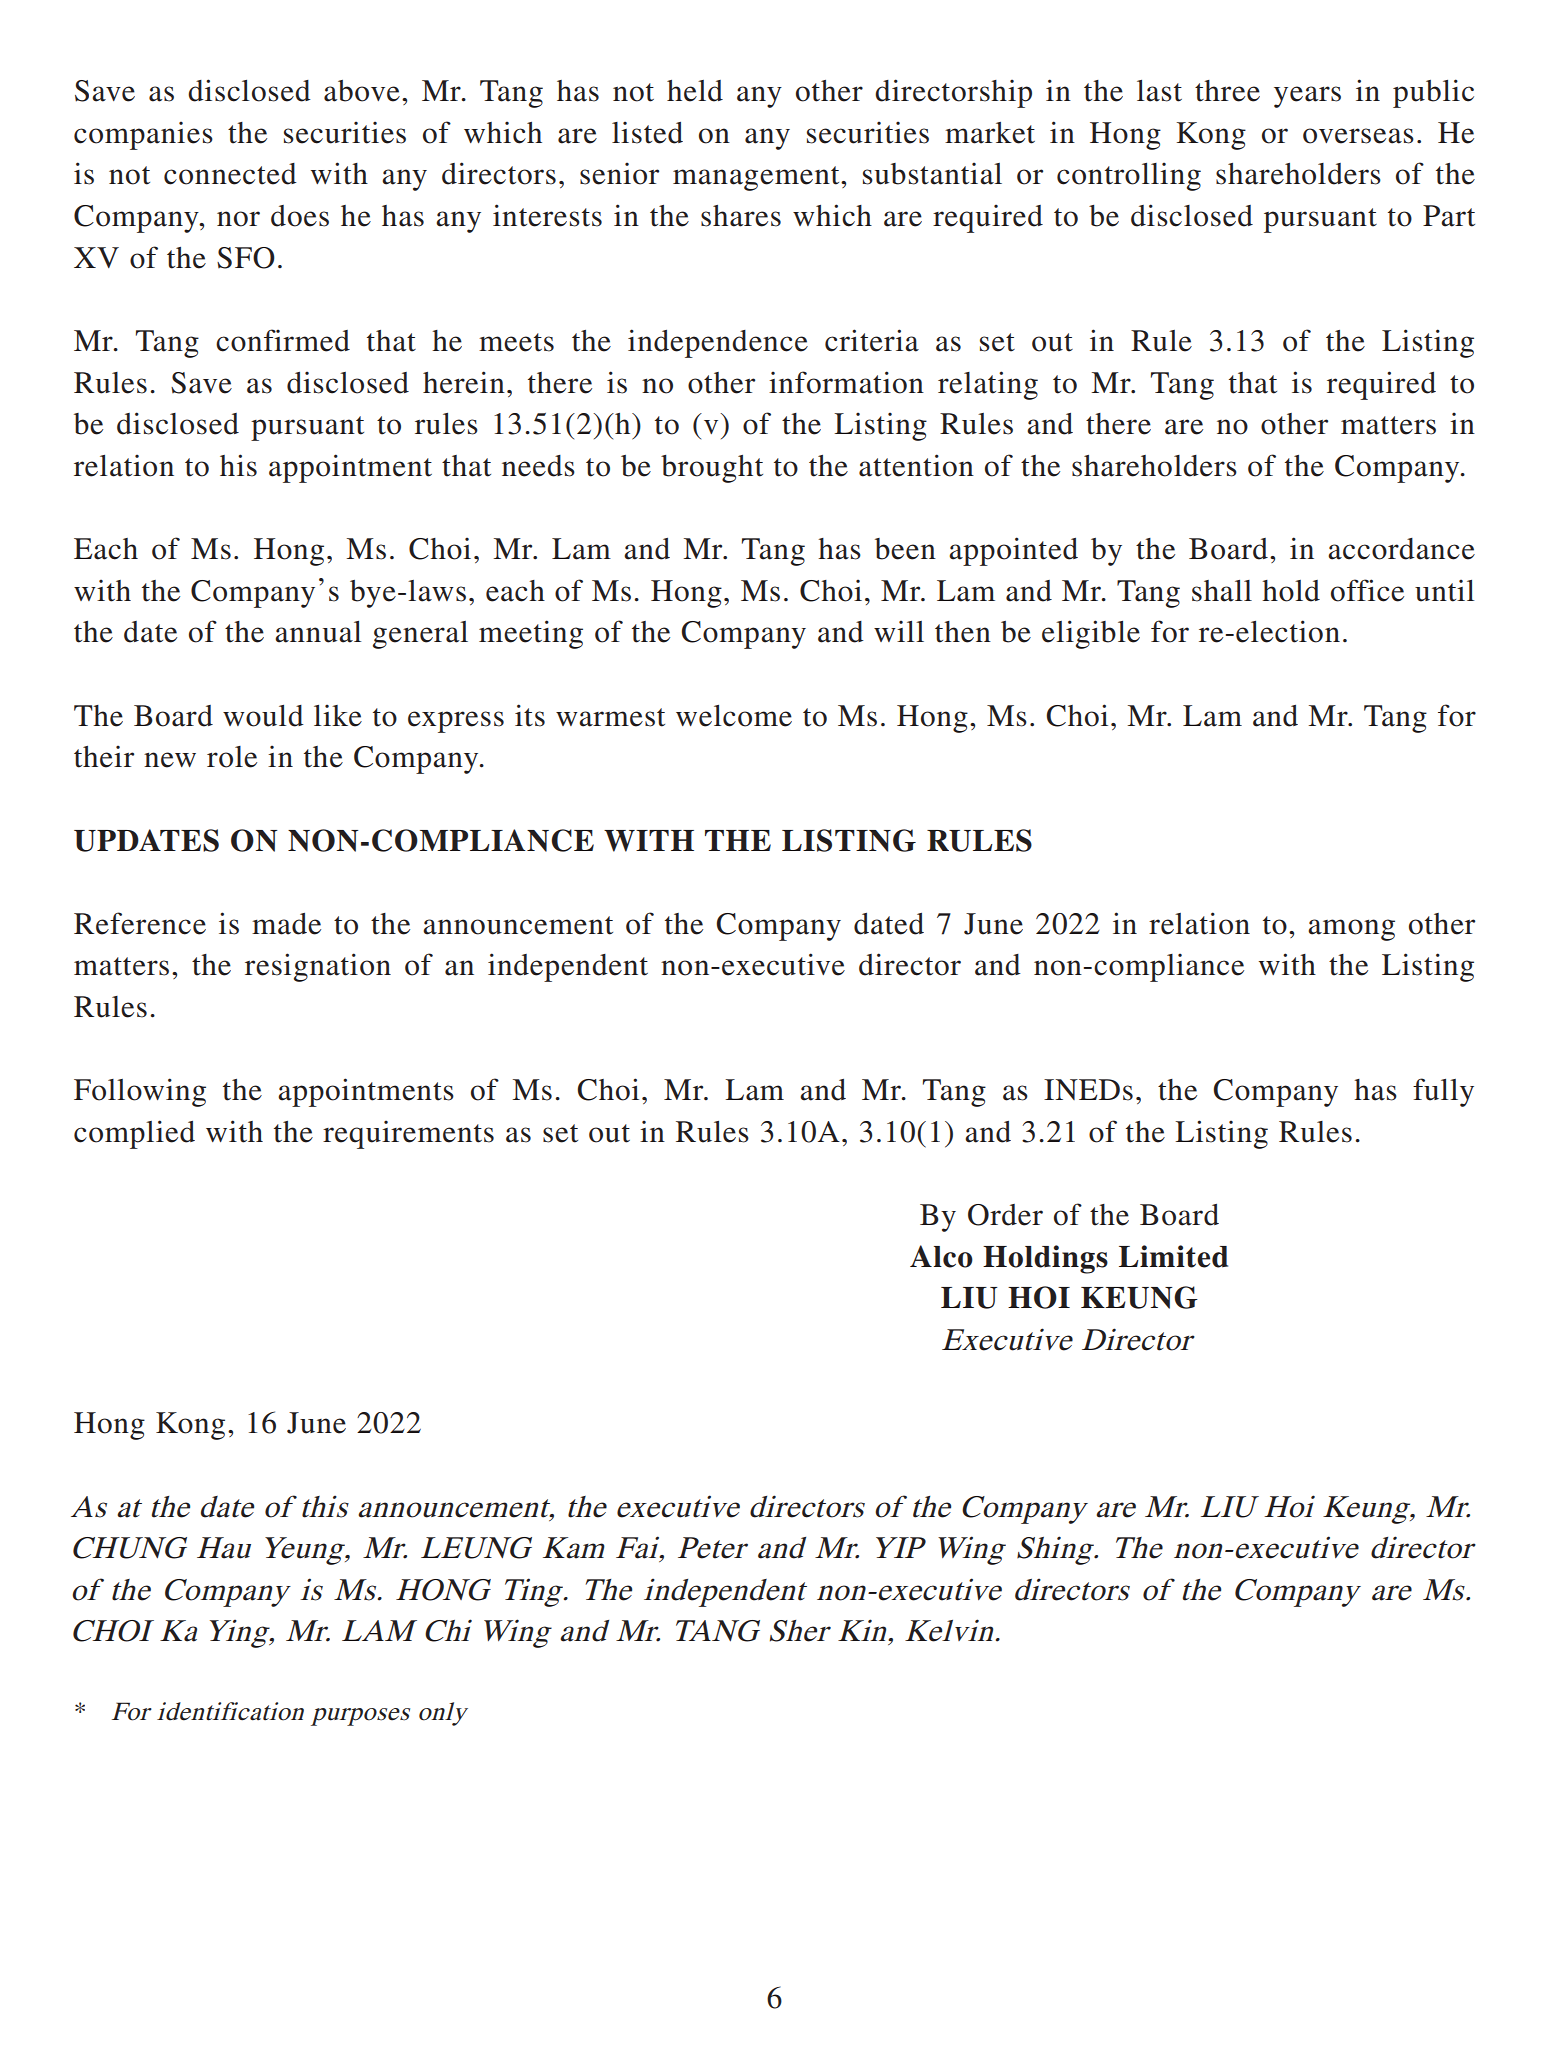 The width and height of the document is (1549, 2065). Describe the element at coordinates (1351, 930) in the document. I see `among` at that location.
